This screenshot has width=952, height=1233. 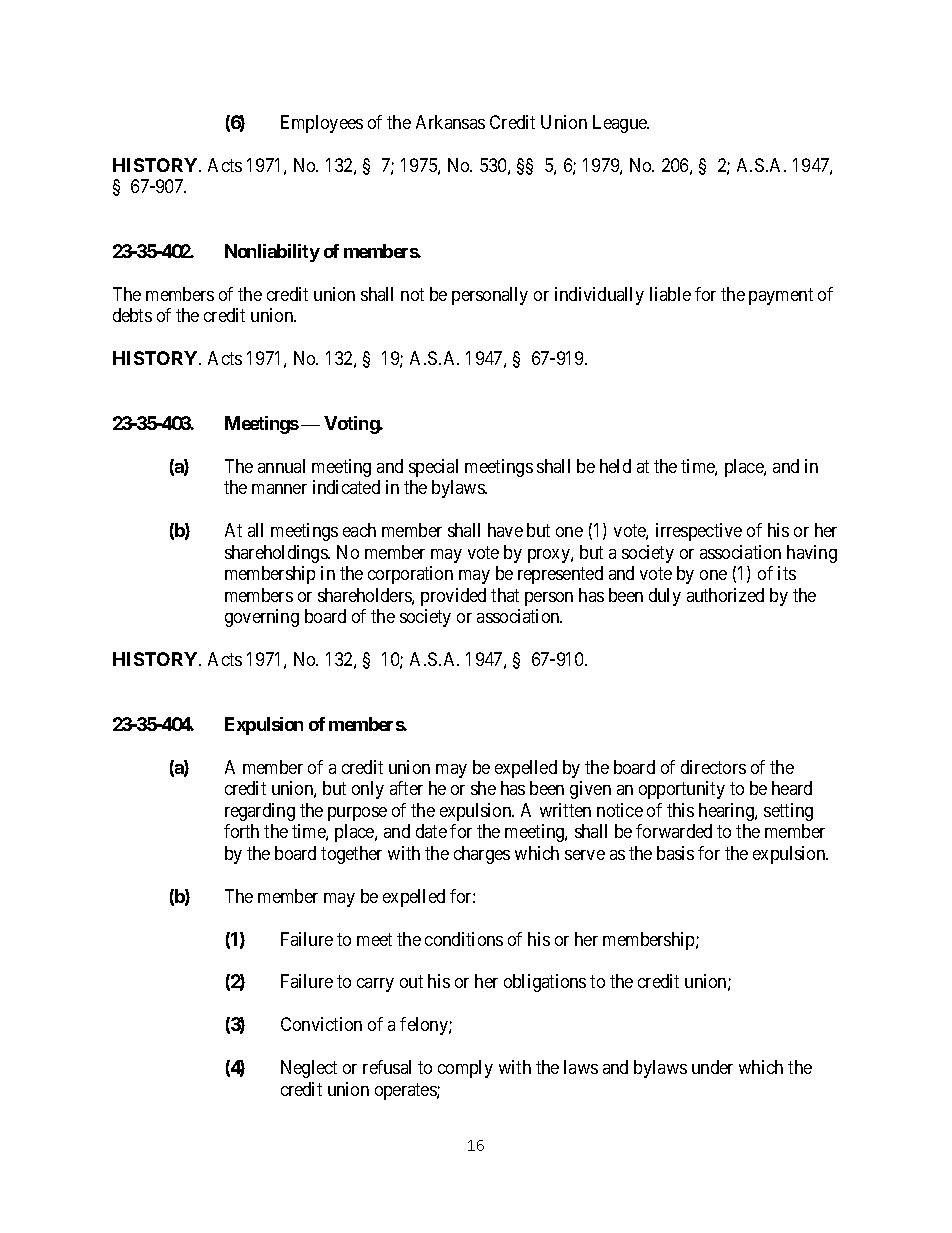 I want to click on League, so click(x=621, y=124).
